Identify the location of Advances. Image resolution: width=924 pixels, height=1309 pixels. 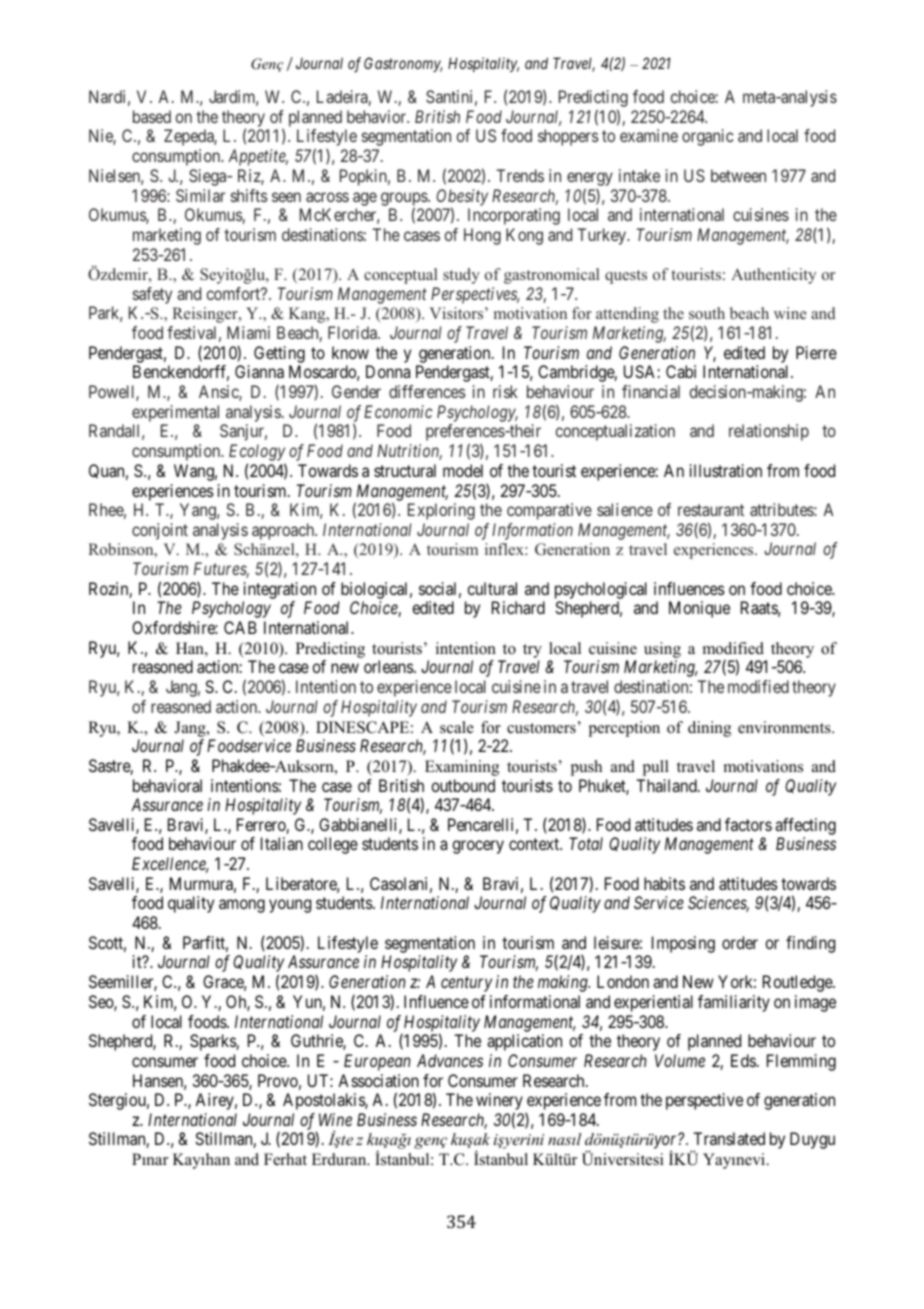
(450, 1060).
